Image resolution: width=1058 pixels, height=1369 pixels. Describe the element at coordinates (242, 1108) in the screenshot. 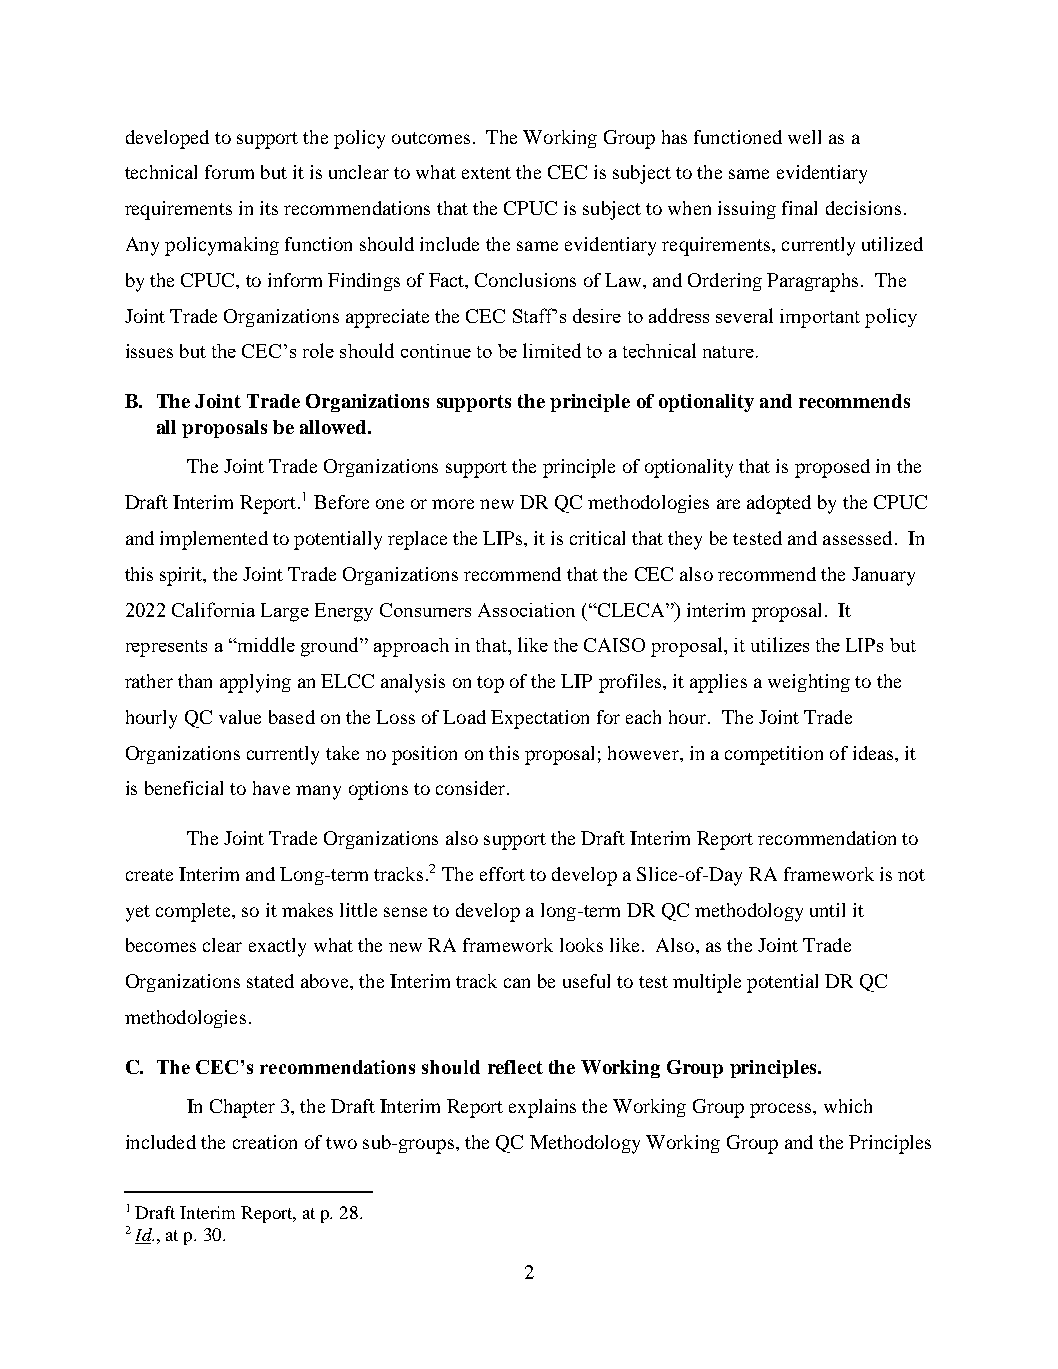

I see `Chapter` at that location.
